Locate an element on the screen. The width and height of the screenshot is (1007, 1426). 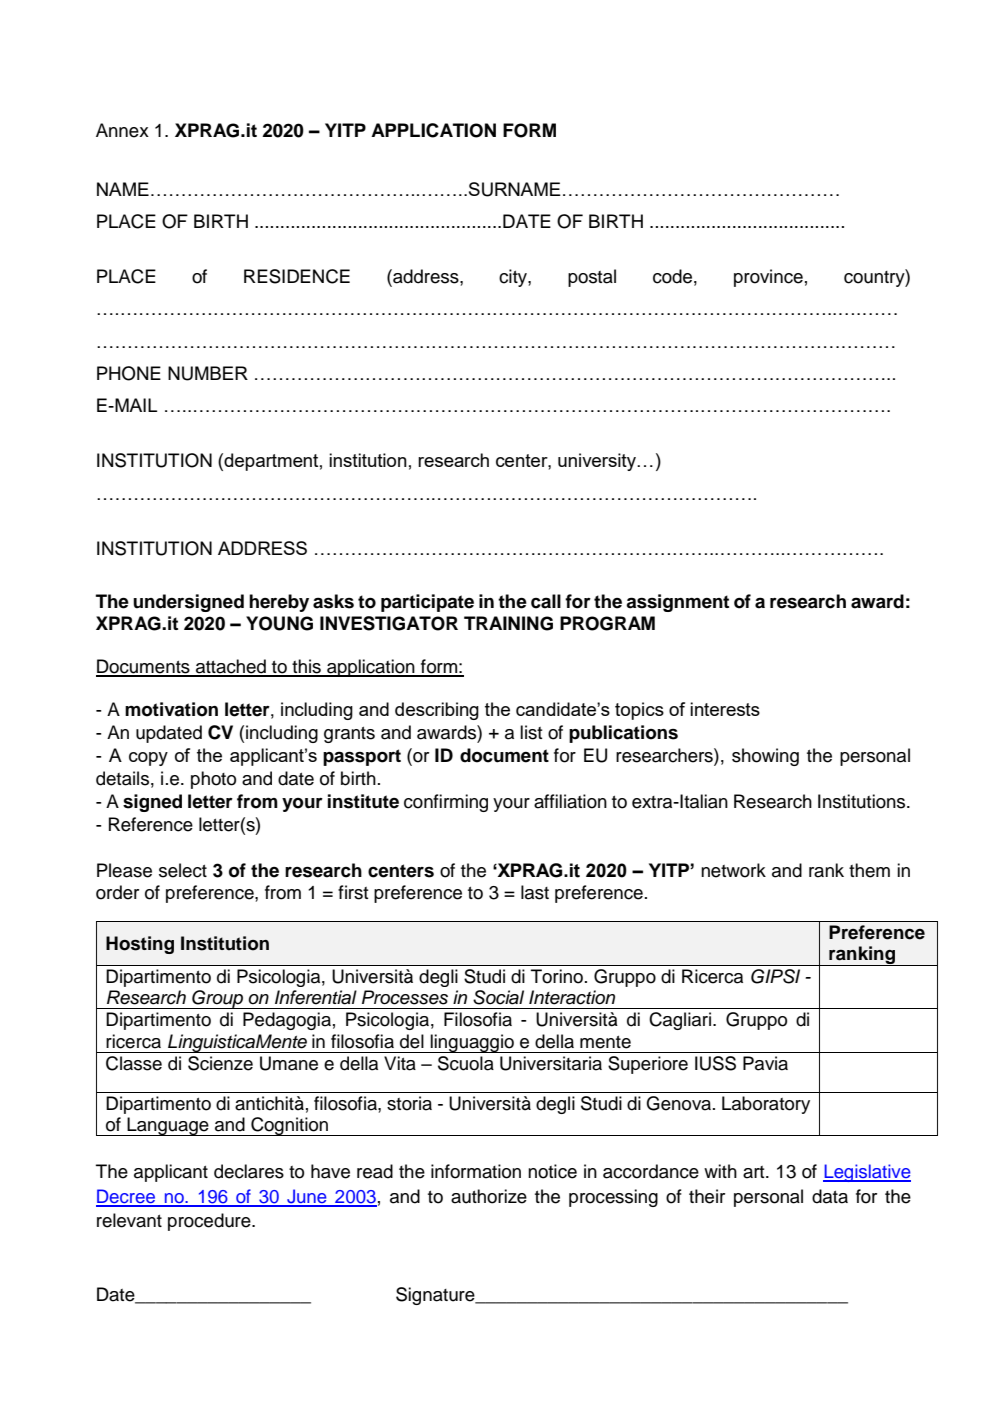
province is located at coordinates (768, 278).
